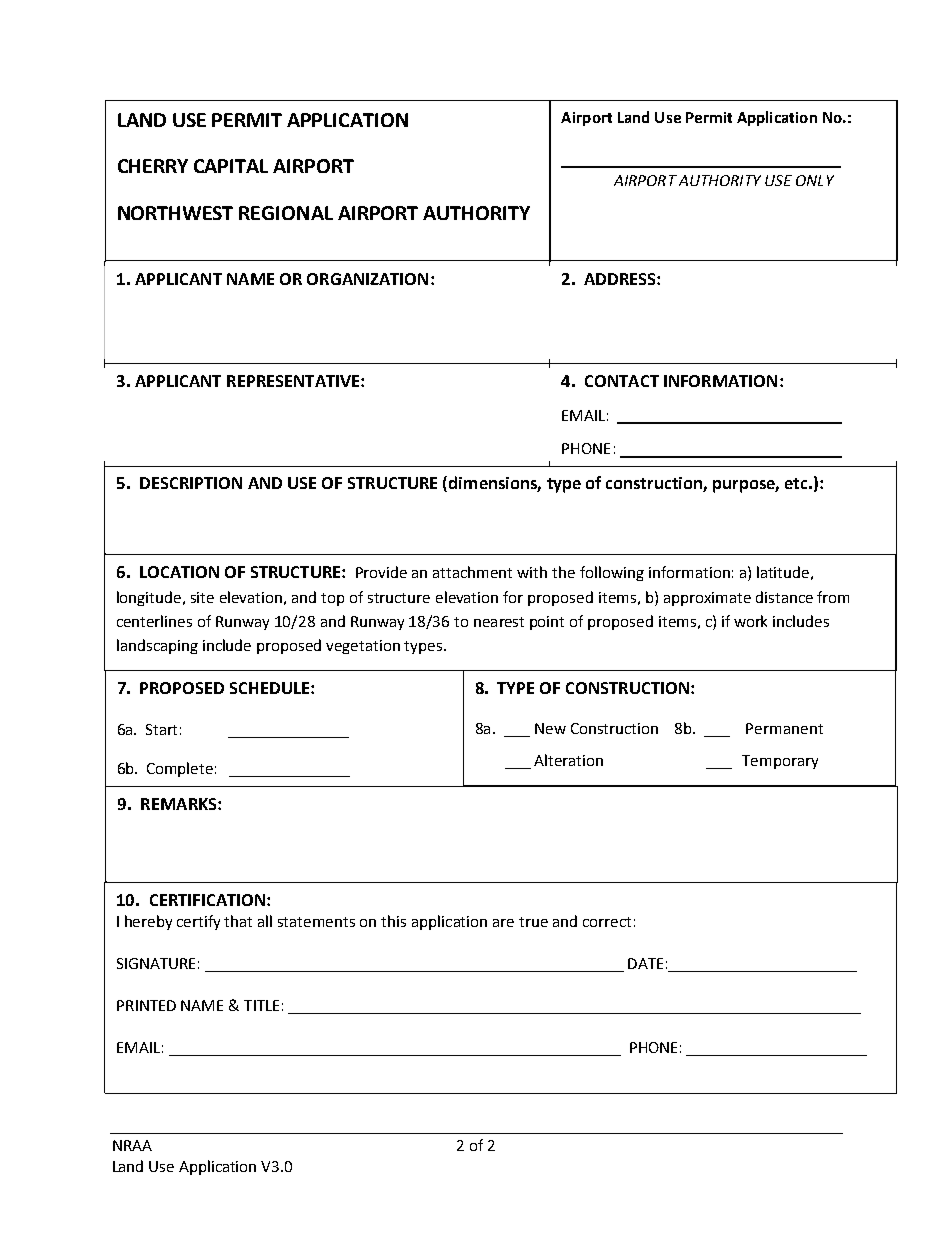 The height and width of the screenshot is (1233, 952). Describe the element at coordinates (472, 572) in the screenshot. I see `attachment` at that location.
